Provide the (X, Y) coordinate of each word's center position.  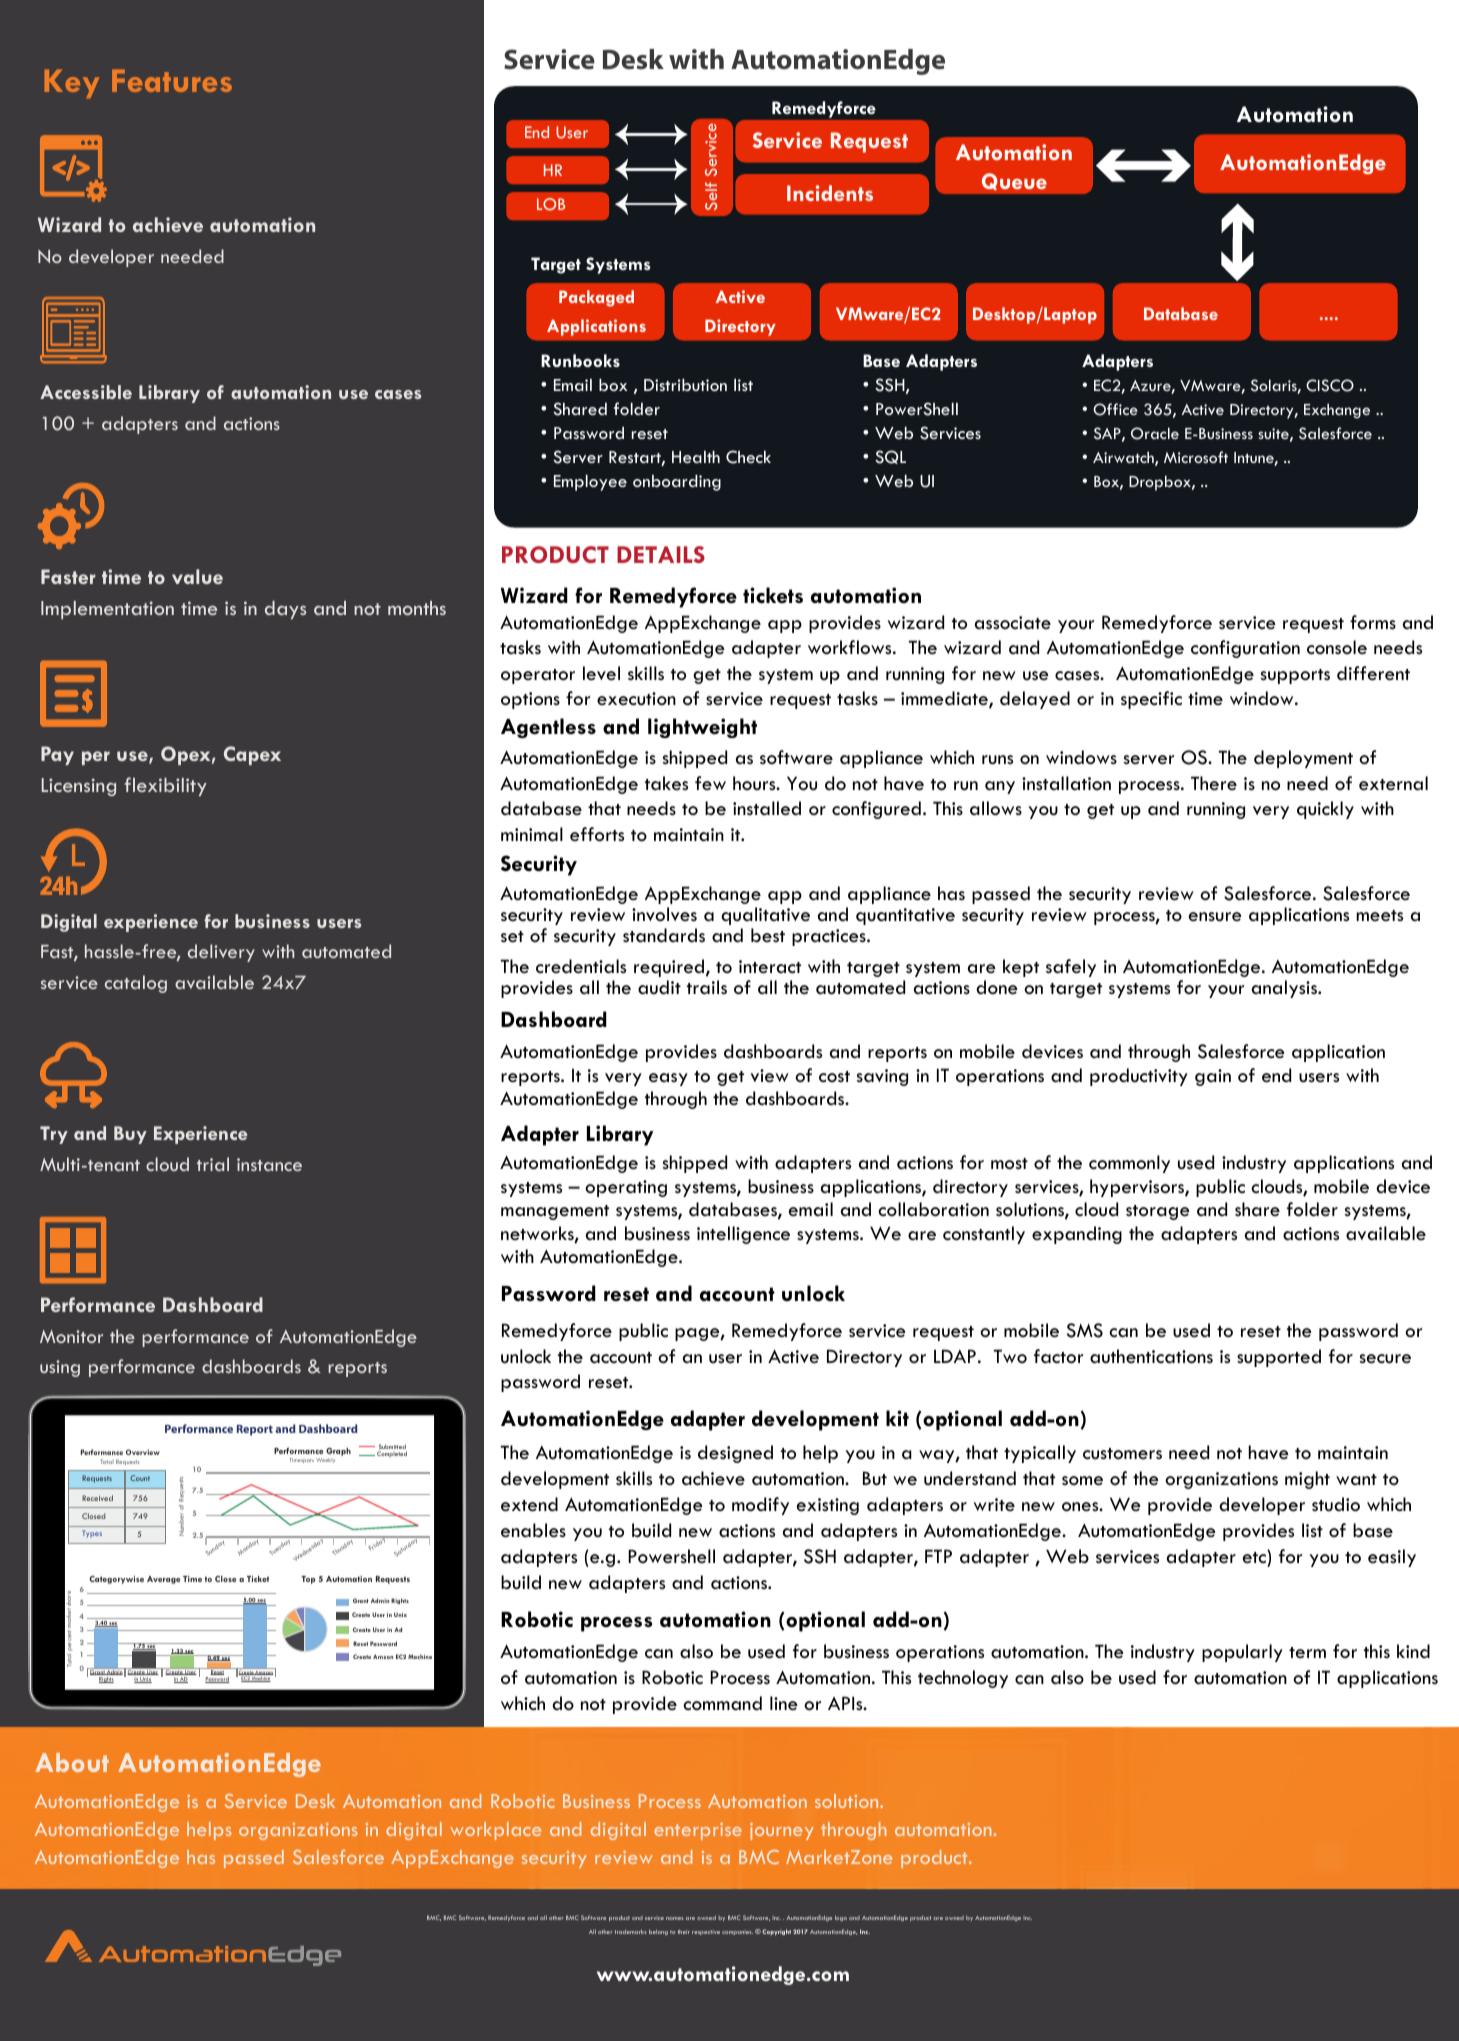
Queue (1014, 181)
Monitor (71, 1336)
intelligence (743, 1235)
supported (1279, 1358)
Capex (252, 755)
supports (1295, 676)
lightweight (702, 728)
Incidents (830, 193)
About (72, 1762)
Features (172, 80)
